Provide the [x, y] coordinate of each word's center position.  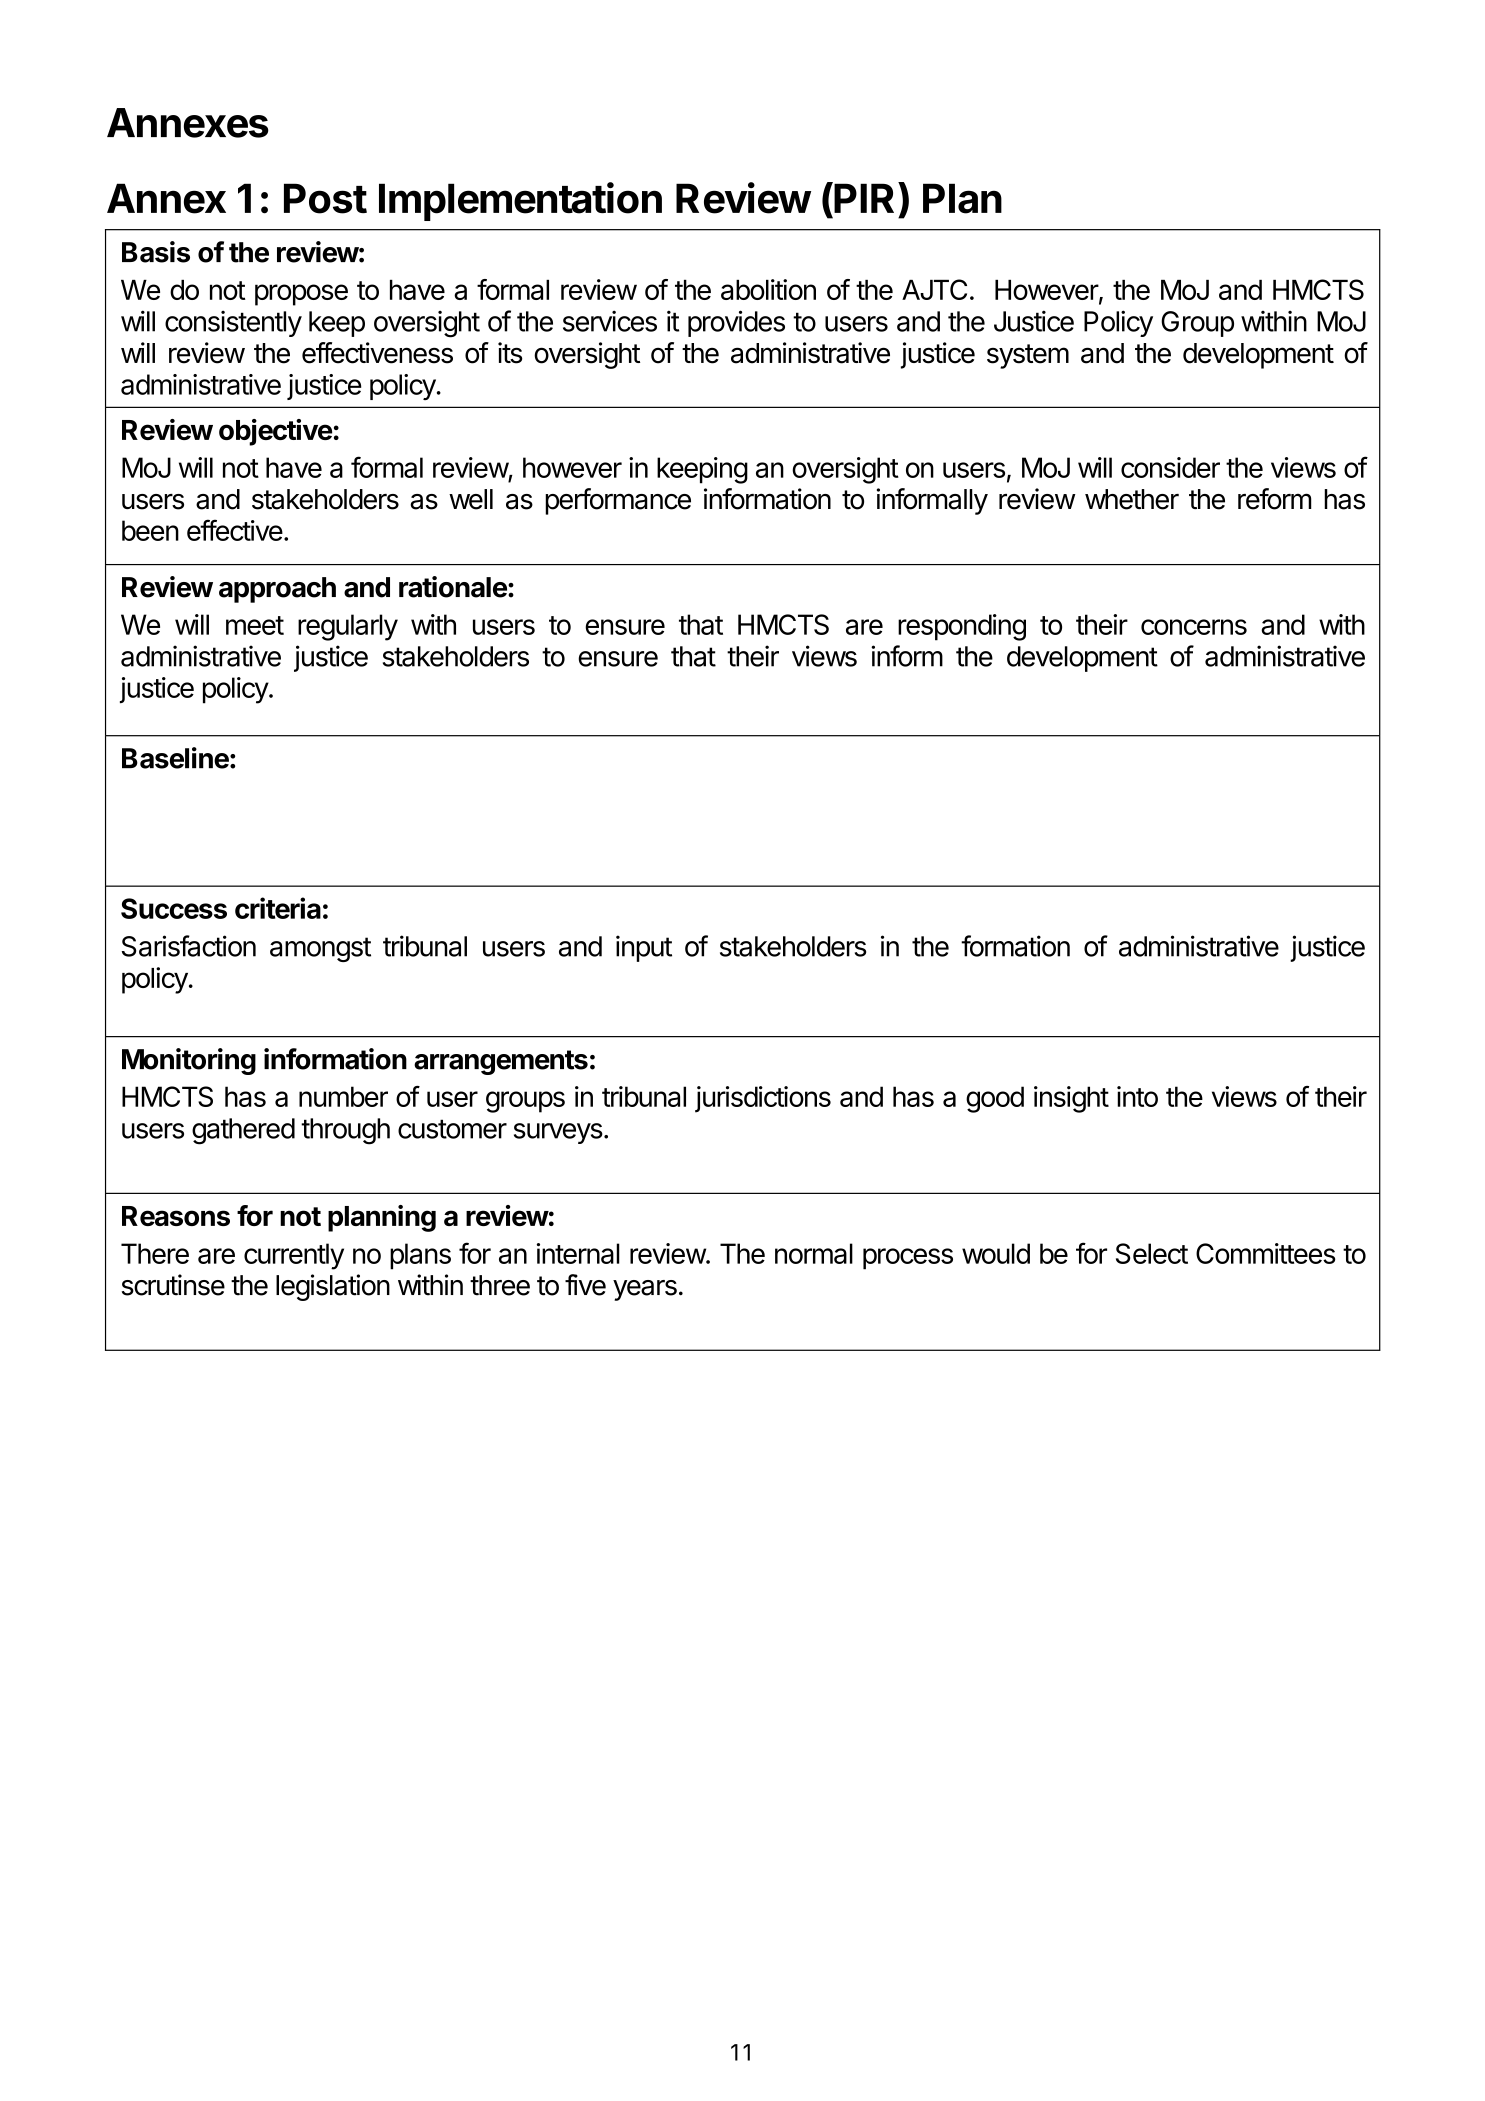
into [1137, 1096]
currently [294, 1256]
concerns [1194, 627]
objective [275, 432]
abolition [768, 289]
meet [255, 625]
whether [1132, 499]
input [644, 948]
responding [962, 627]
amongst [320, 949]
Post [325, 198]
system [1028, 356]
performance [618, 501]
